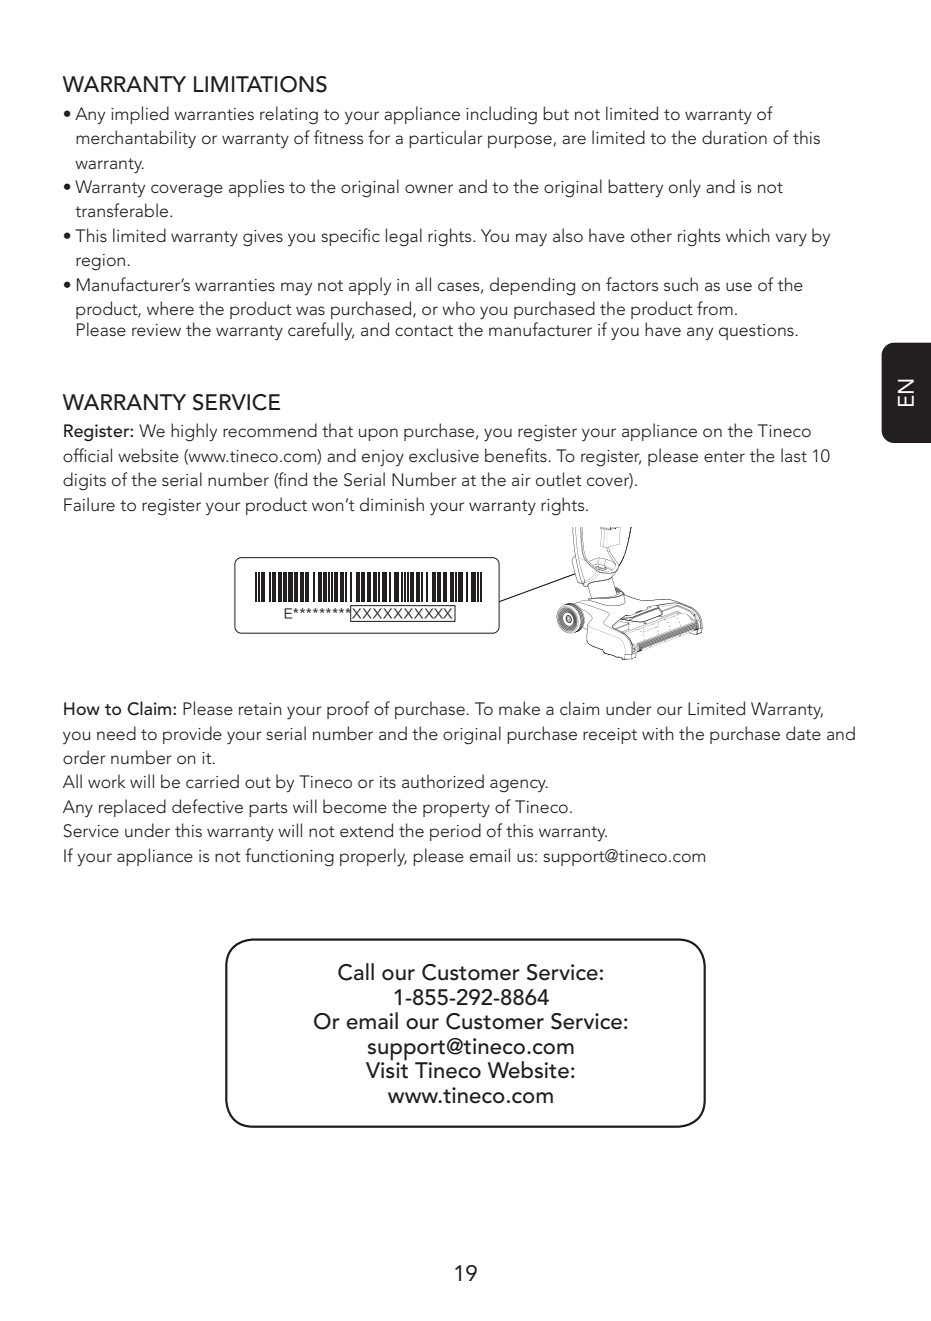 The width and height of the image is (931, 1321). What do you see at coordinates (356, 972) in the image?
I see `Call` at bounding box center [356, 972].
